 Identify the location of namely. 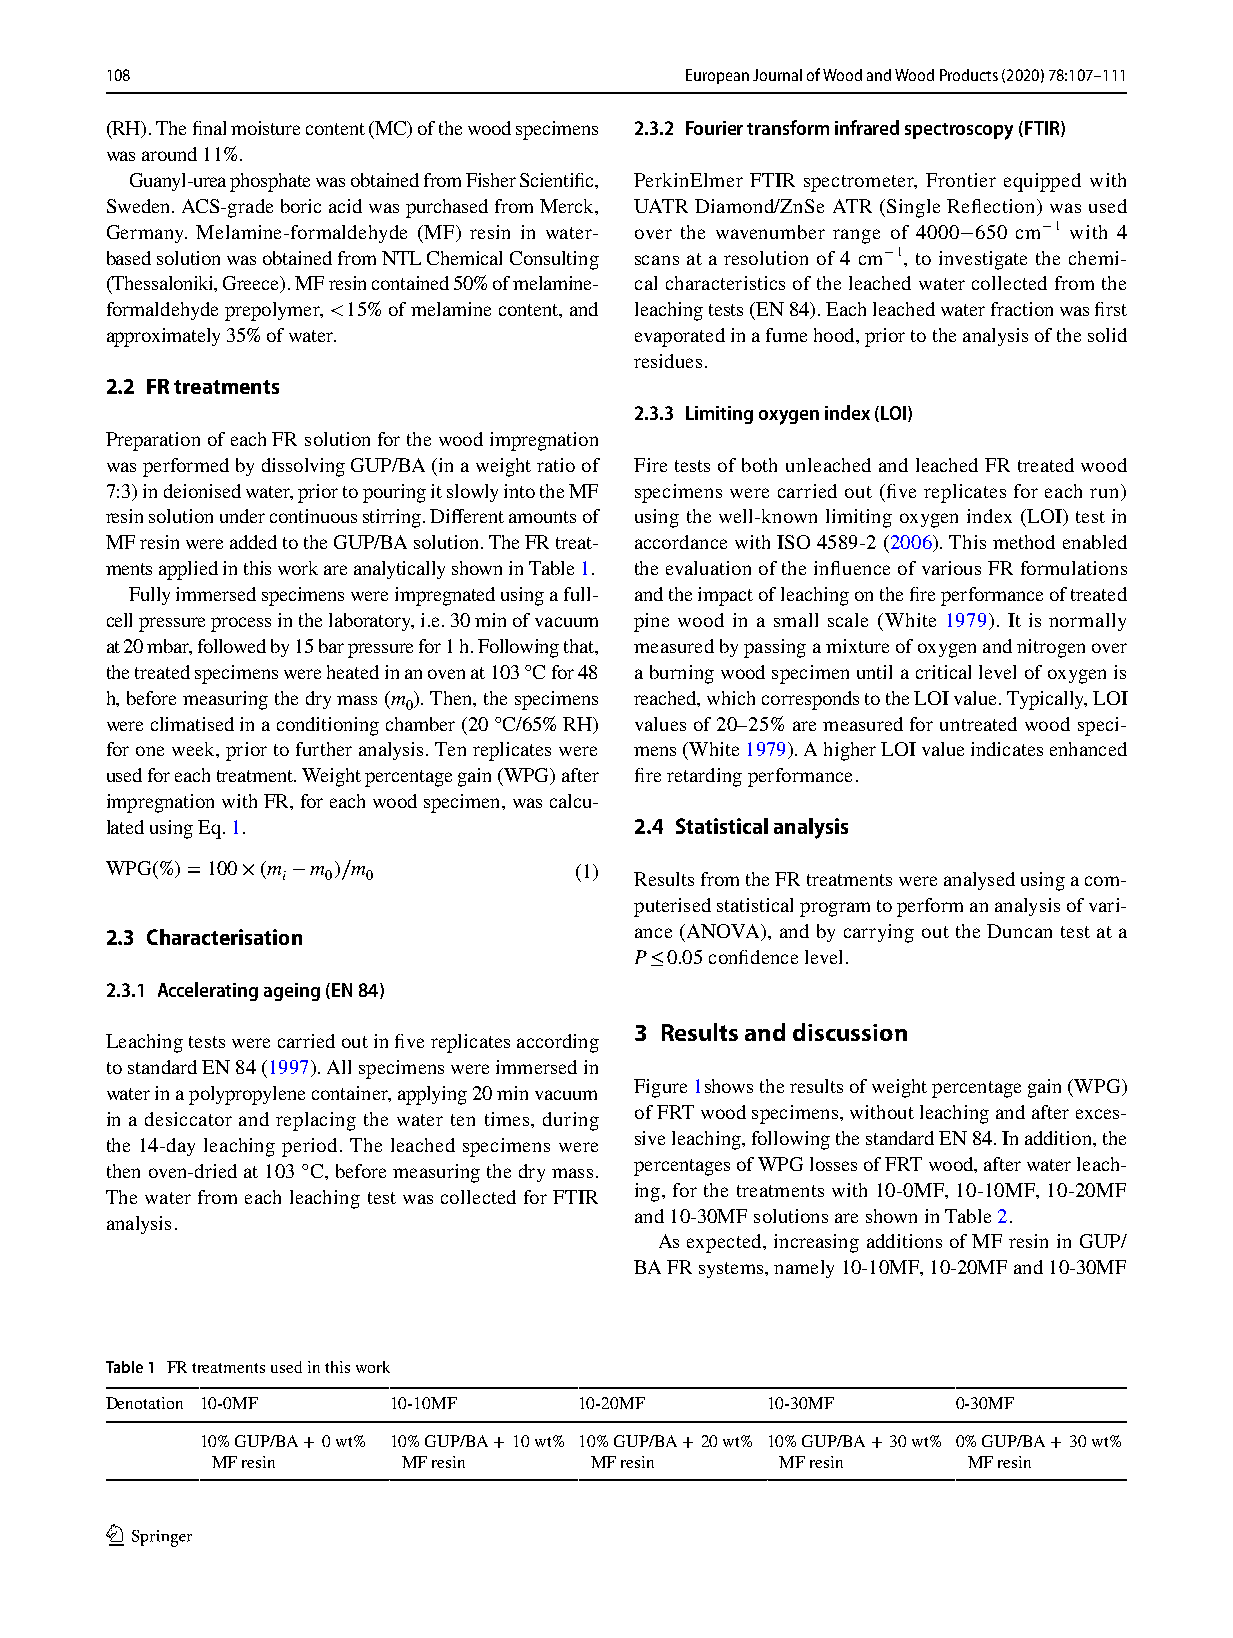
(804, 1269).
